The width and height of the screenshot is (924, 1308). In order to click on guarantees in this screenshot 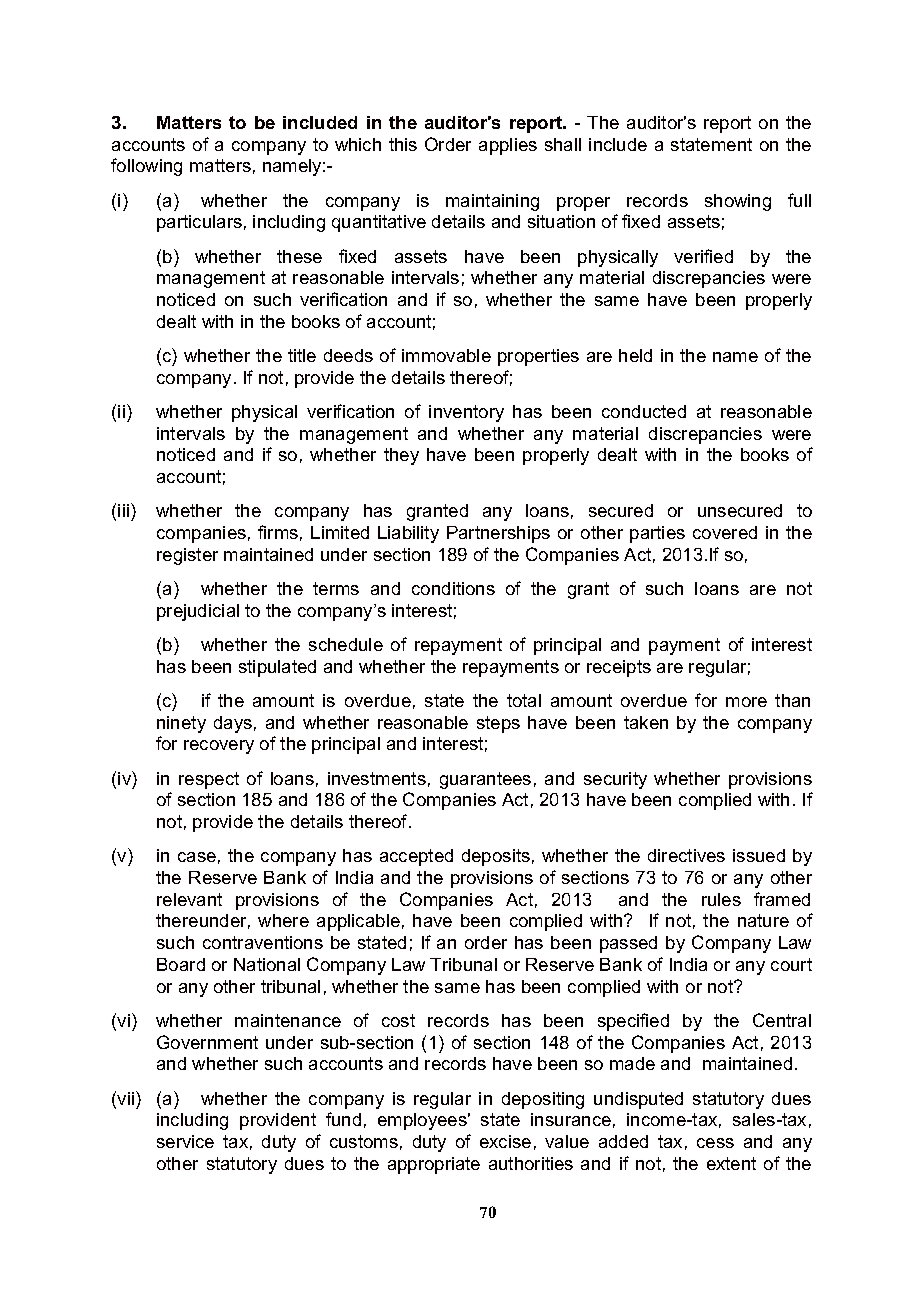, I will do `click(485, 780)`.
